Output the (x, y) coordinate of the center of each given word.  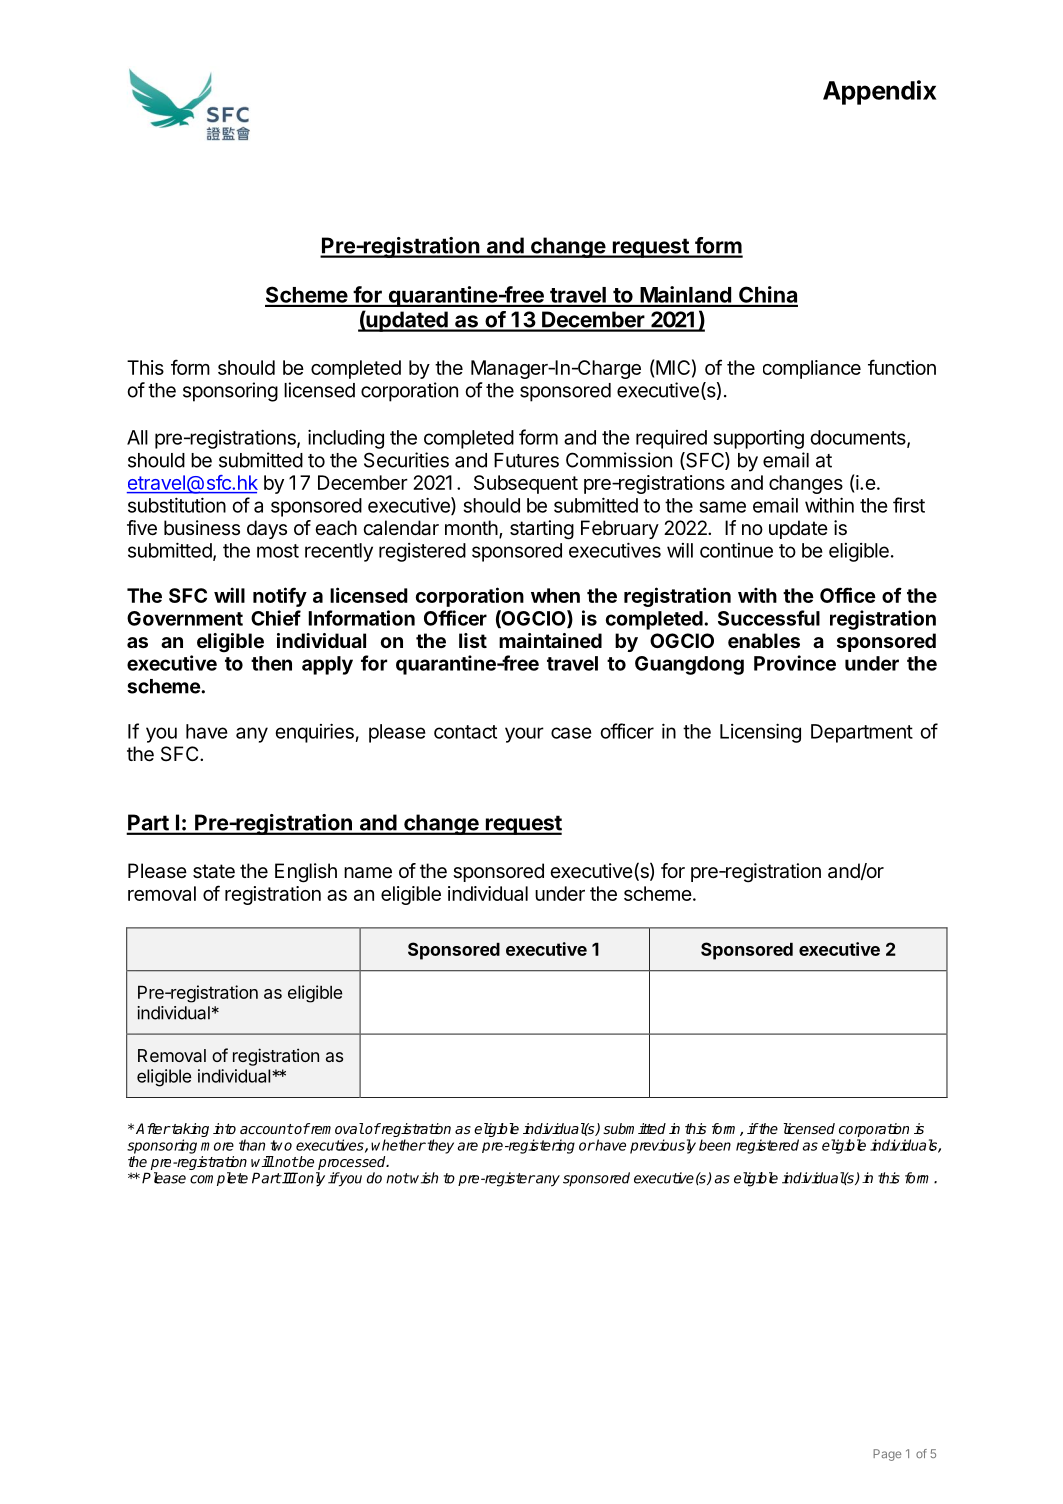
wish (423, 1178)
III (289, 1178)
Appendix (879, 92)
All (137, 437)
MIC (672, 367)
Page (887, 1455)
